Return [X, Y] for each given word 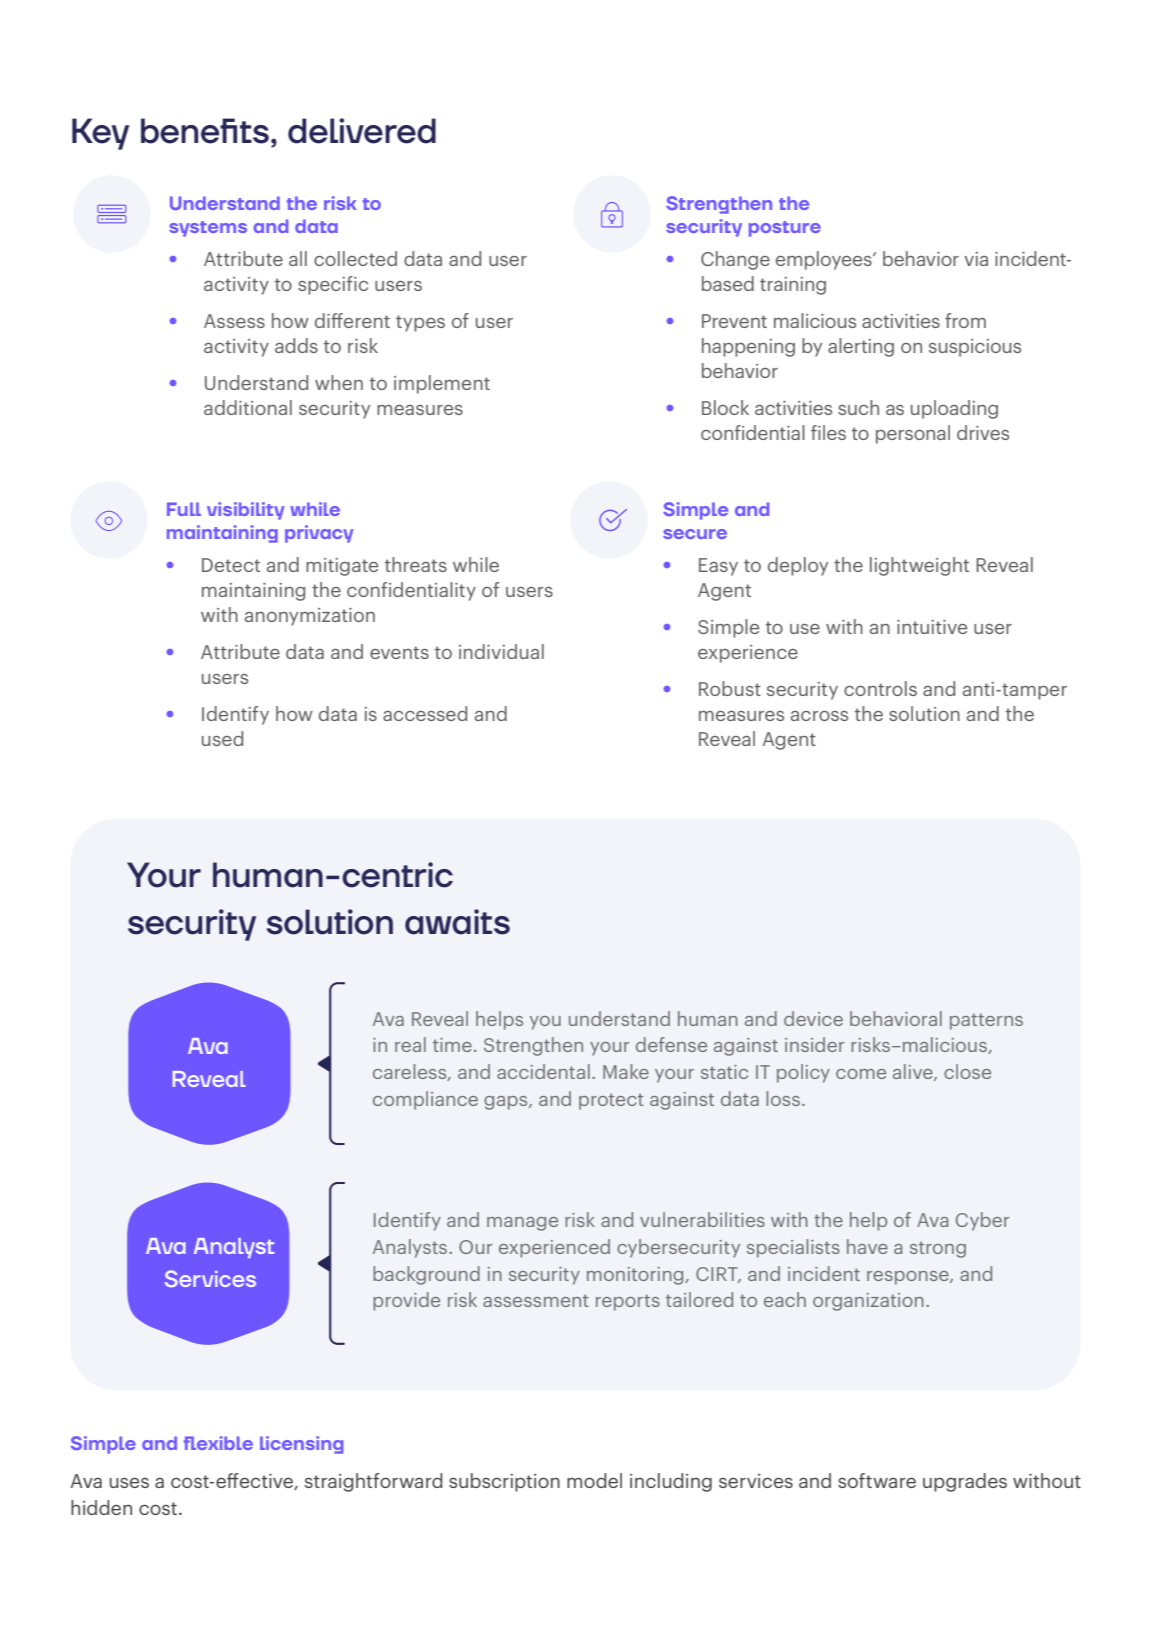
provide [406, 1301]
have [867, 1246]
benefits [205, 131]
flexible [218, 1443]
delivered [362, 131]
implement [442, 384]
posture [785, 229]
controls [880, 688]
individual [501, 651]
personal [913, 434]
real [410, 1044]
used [222, 738]
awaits [457, 922]
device [813, 1018]
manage [522, 1224]
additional [248, 407]
